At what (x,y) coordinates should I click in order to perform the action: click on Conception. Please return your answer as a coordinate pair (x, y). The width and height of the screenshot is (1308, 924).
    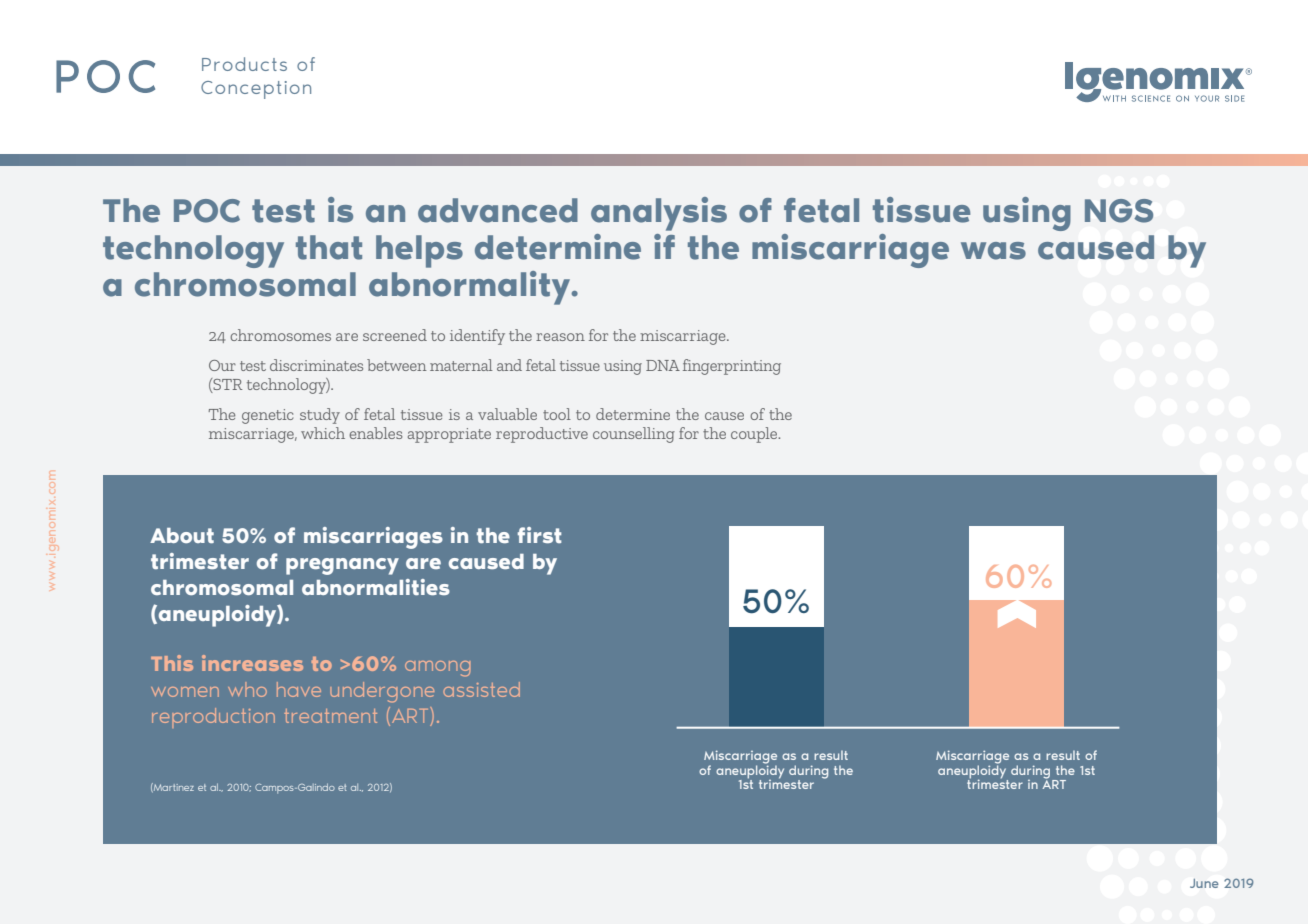
    Looking at the image, I should click on (256, 90).
